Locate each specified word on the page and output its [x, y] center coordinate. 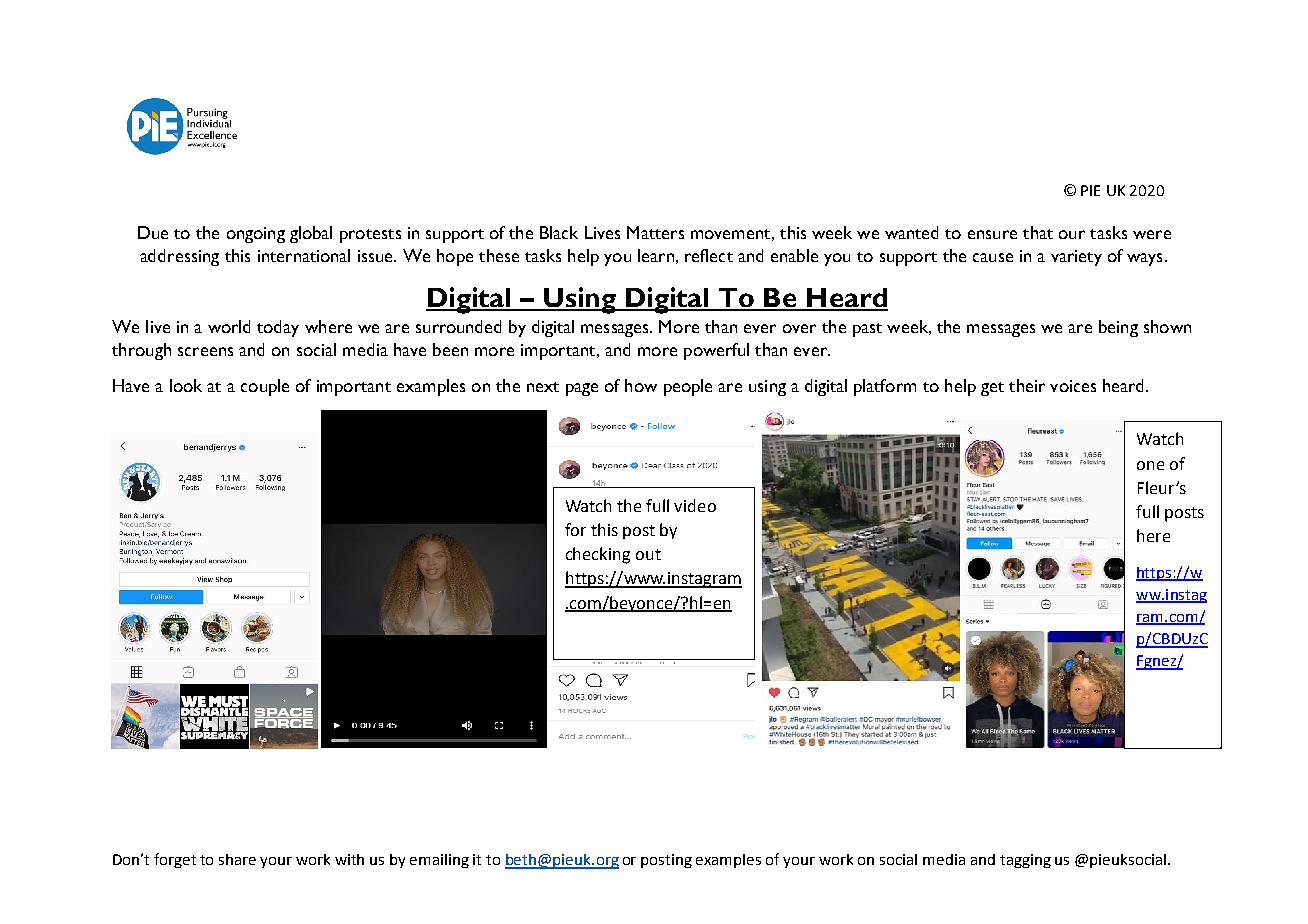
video [695, 505]
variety [1076, 258]
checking [598, 555]
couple [265, 387]
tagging [1025, 861]
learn [656, 255]
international [304, 255]
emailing [439, 861]
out [648, 554]
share [237, 859]
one [1150, 465]
